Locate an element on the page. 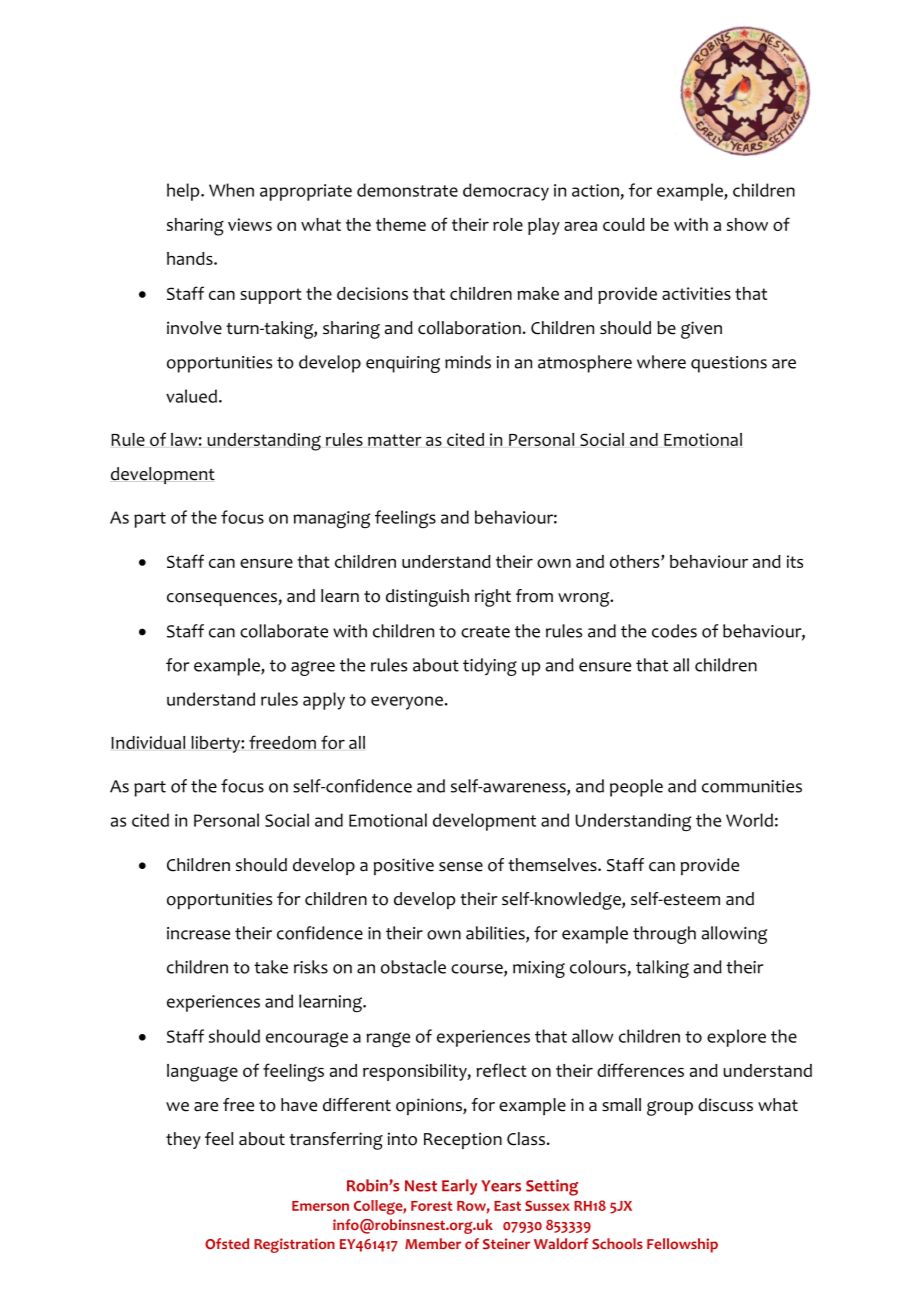 This page has height=1308, width=924. create is located at coordinates (485, 632).
